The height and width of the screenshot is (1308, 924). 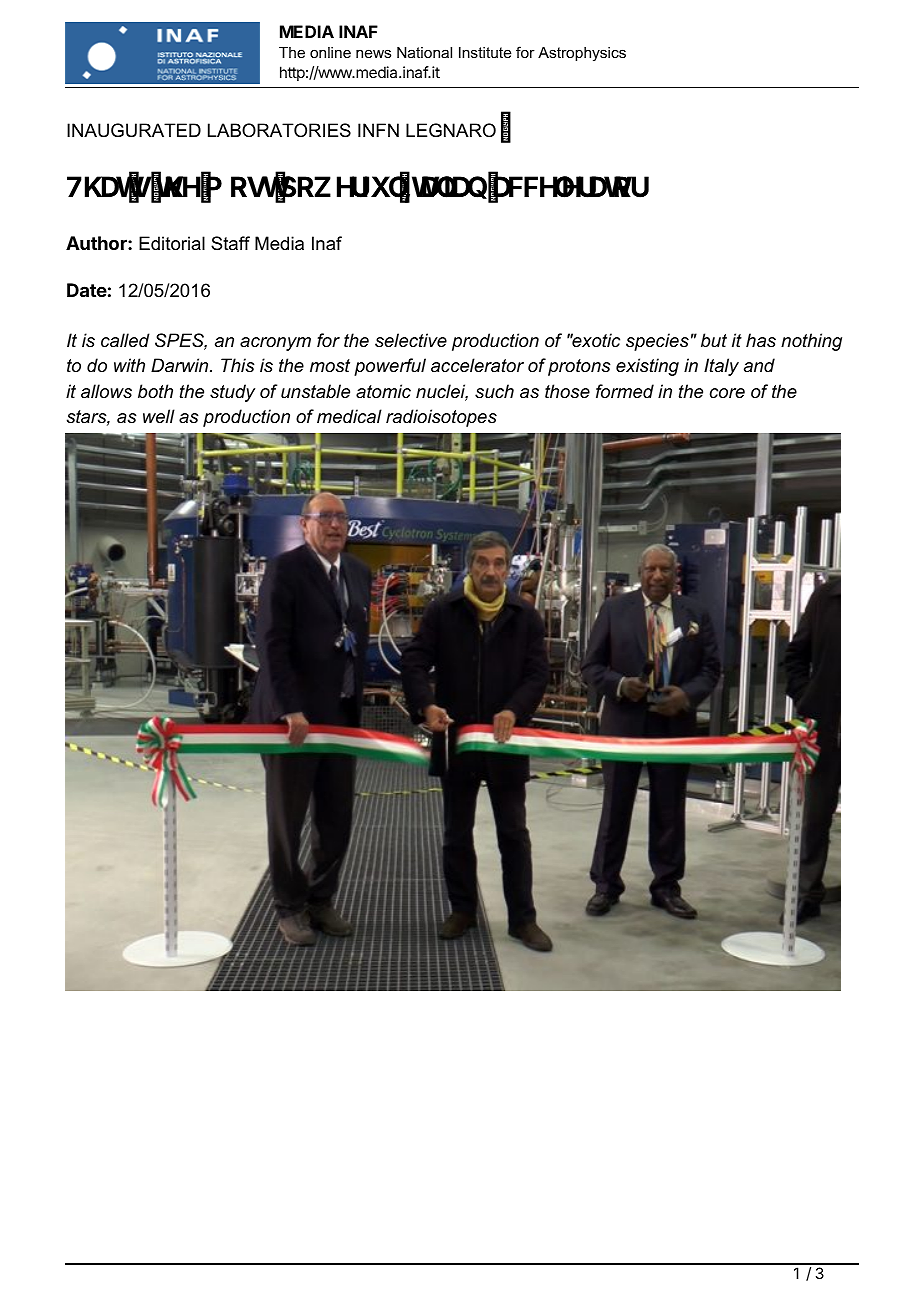 I want to click on but, so click(x=714, y=340).
